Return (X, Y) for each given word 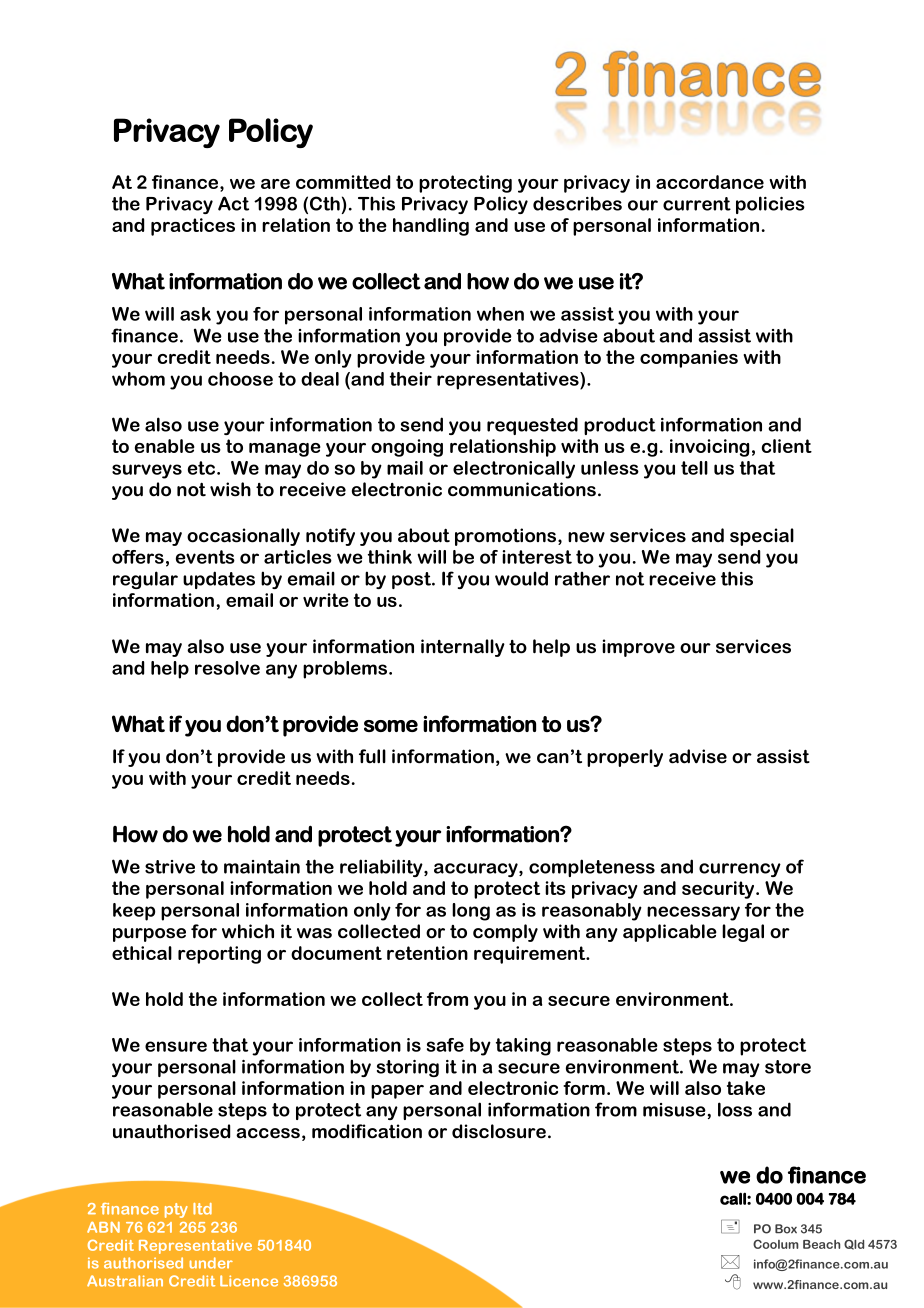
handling (431, 227)
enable (165, 446)
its (555, 888)
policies (770, 205)
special (762, 537)
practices (193, 227)
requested (532, 426)
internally (463, 648)
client (787, 446)
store (788, 1067)
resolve (227, 668)
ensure (176, 1046)
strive (170, 867)
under (211, 1263)
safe (445, 1045)
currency (740, 870)
